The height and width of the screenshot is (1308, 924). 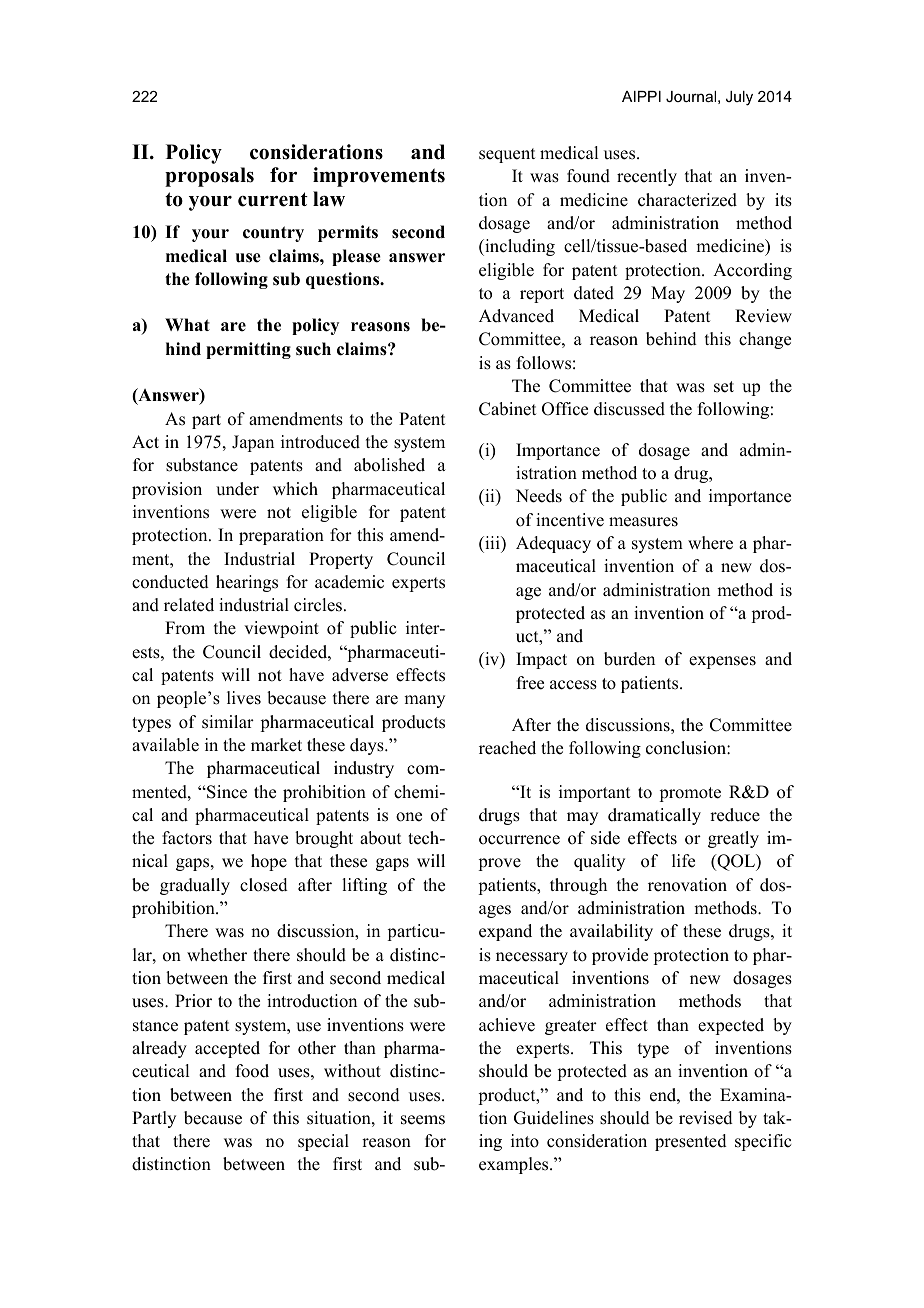 I want to click on Impact, so click(x=541, y=660).
